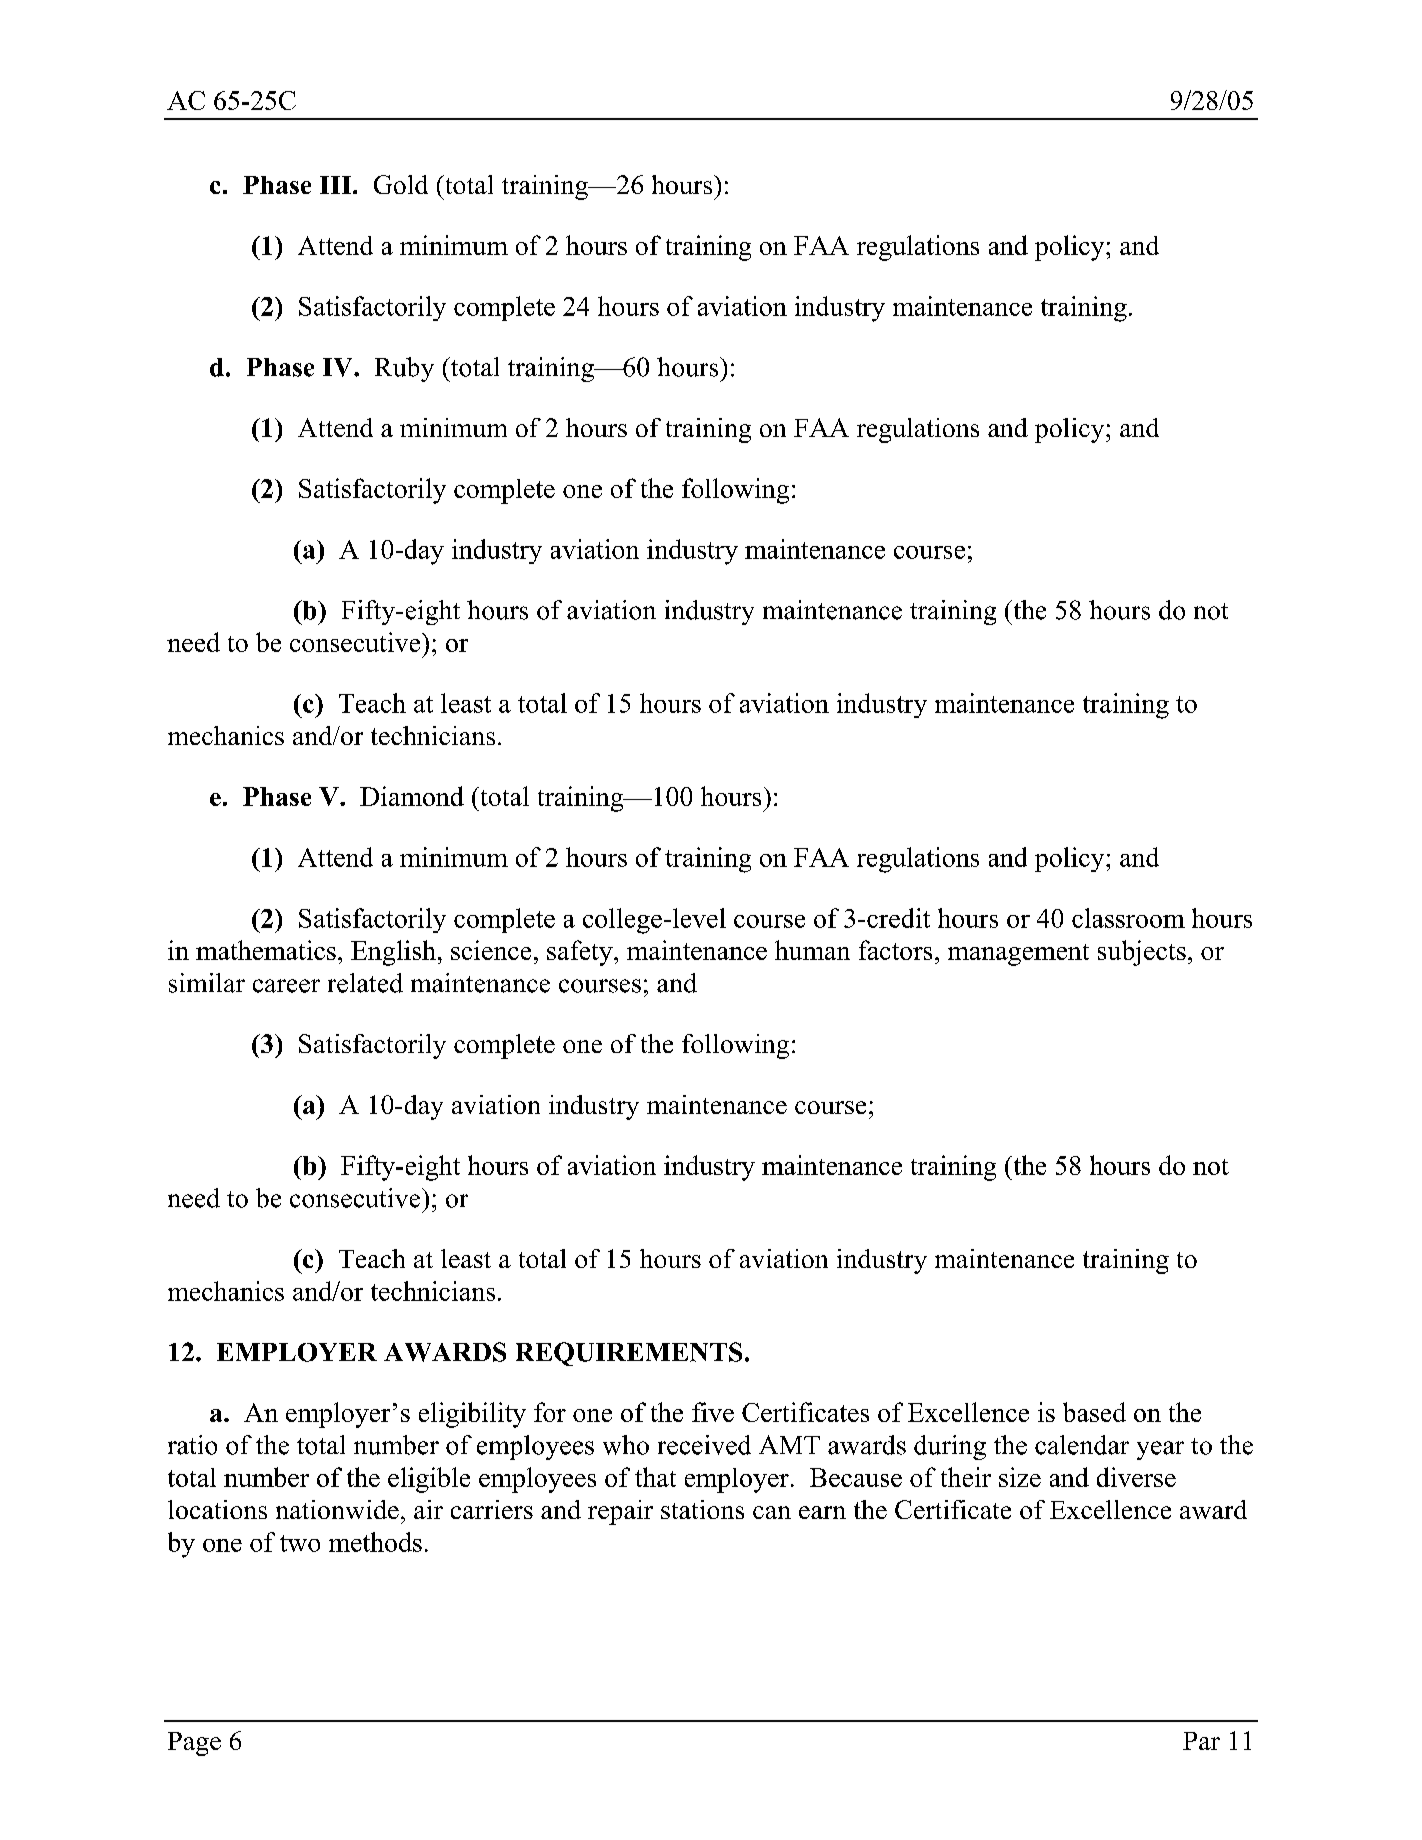  What do you see at coordinates (1094, 1412) in the screenshot?
I see `based` at bounding box center [1094, 1412].
